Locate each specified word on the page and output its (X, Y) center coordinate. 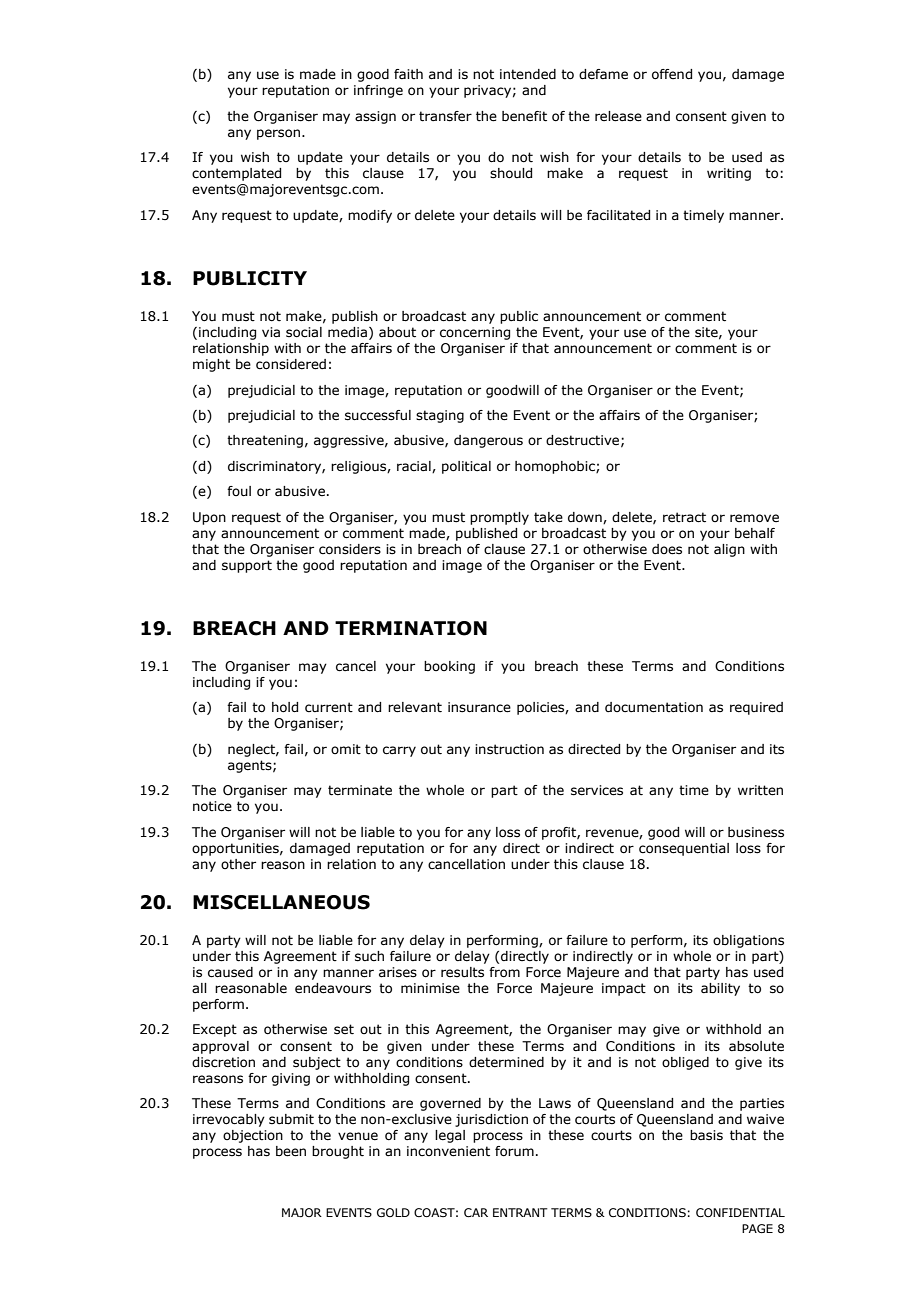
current (329, 707)
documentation (654, 707)
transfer (445, 116)
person (280, 134)
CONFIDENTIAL (740, 1213)
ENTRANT (520, 1212)
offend (672, 74)
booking (449, 667)
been (291, 1151)
